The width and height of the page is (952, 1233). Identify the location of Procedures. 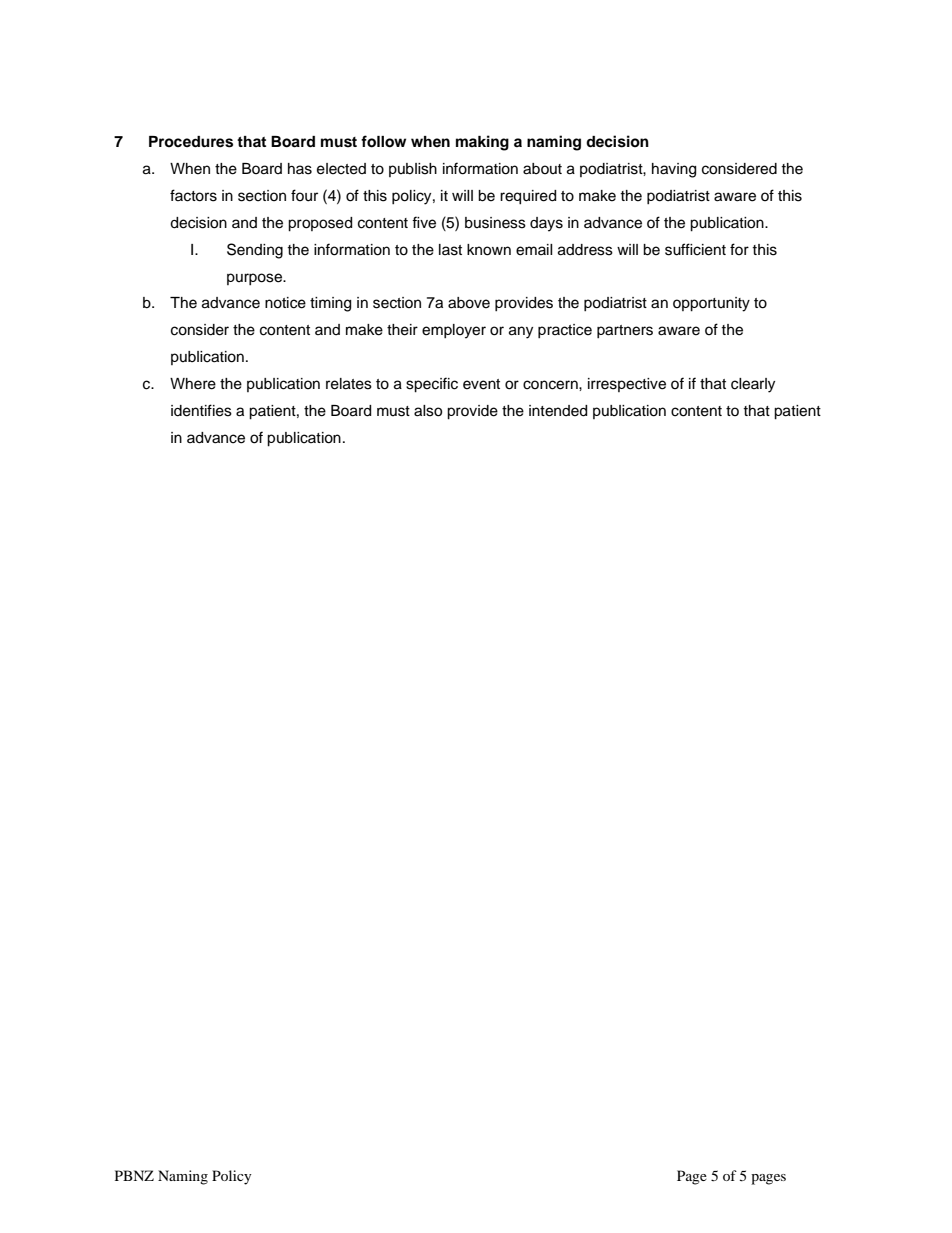
(191, 142).
